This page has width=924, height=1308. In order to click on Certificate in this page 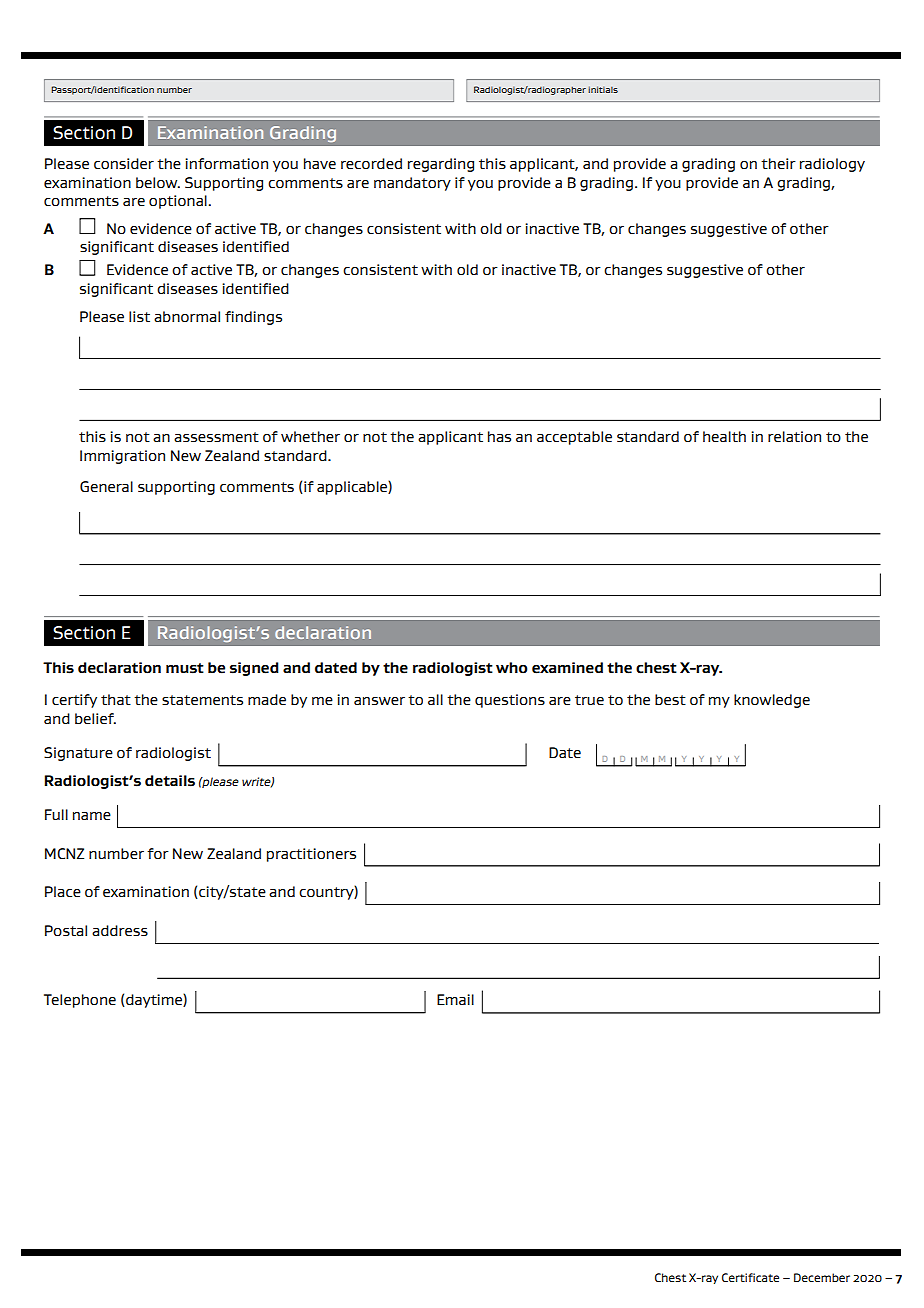, I will do `click(750, 1277)`.
